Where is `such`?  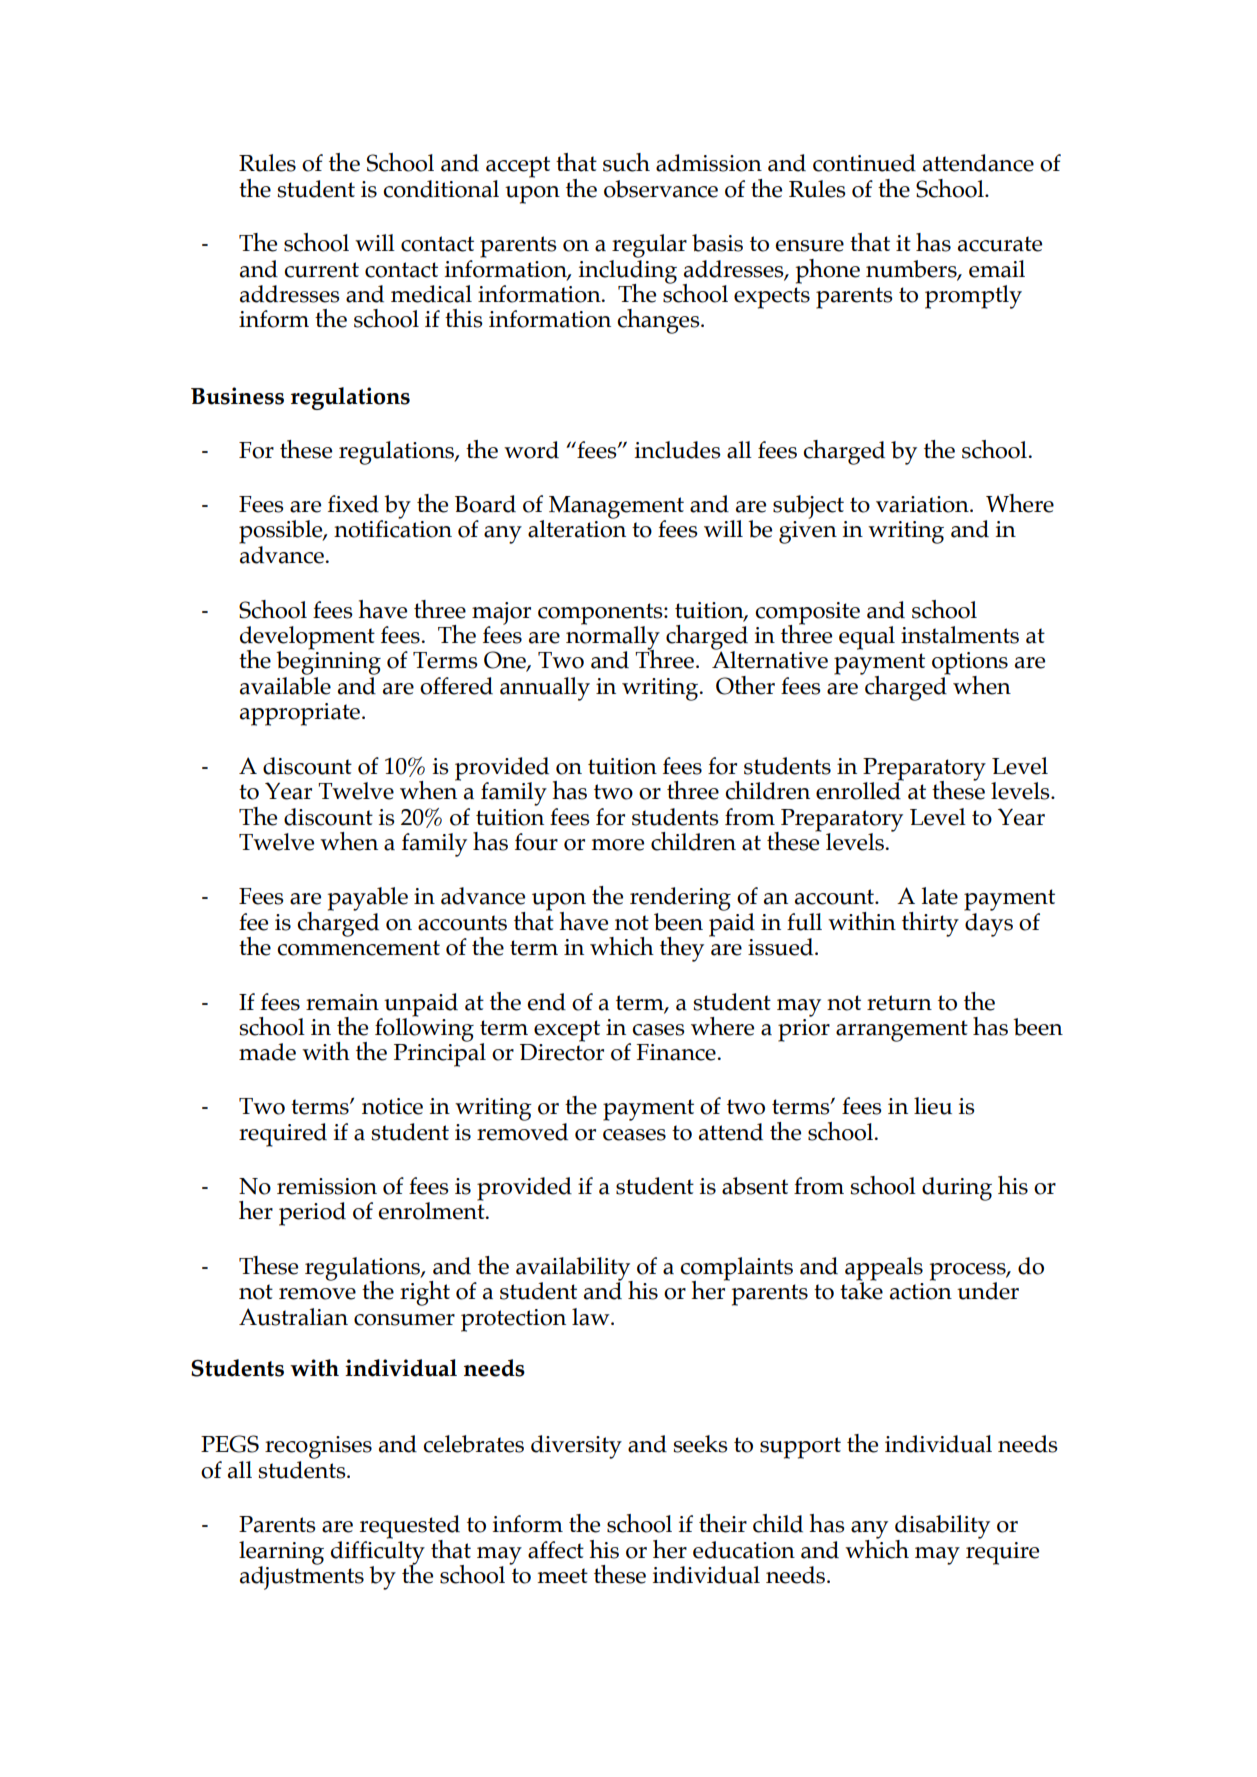 such is located at coordinates (626, 162).
